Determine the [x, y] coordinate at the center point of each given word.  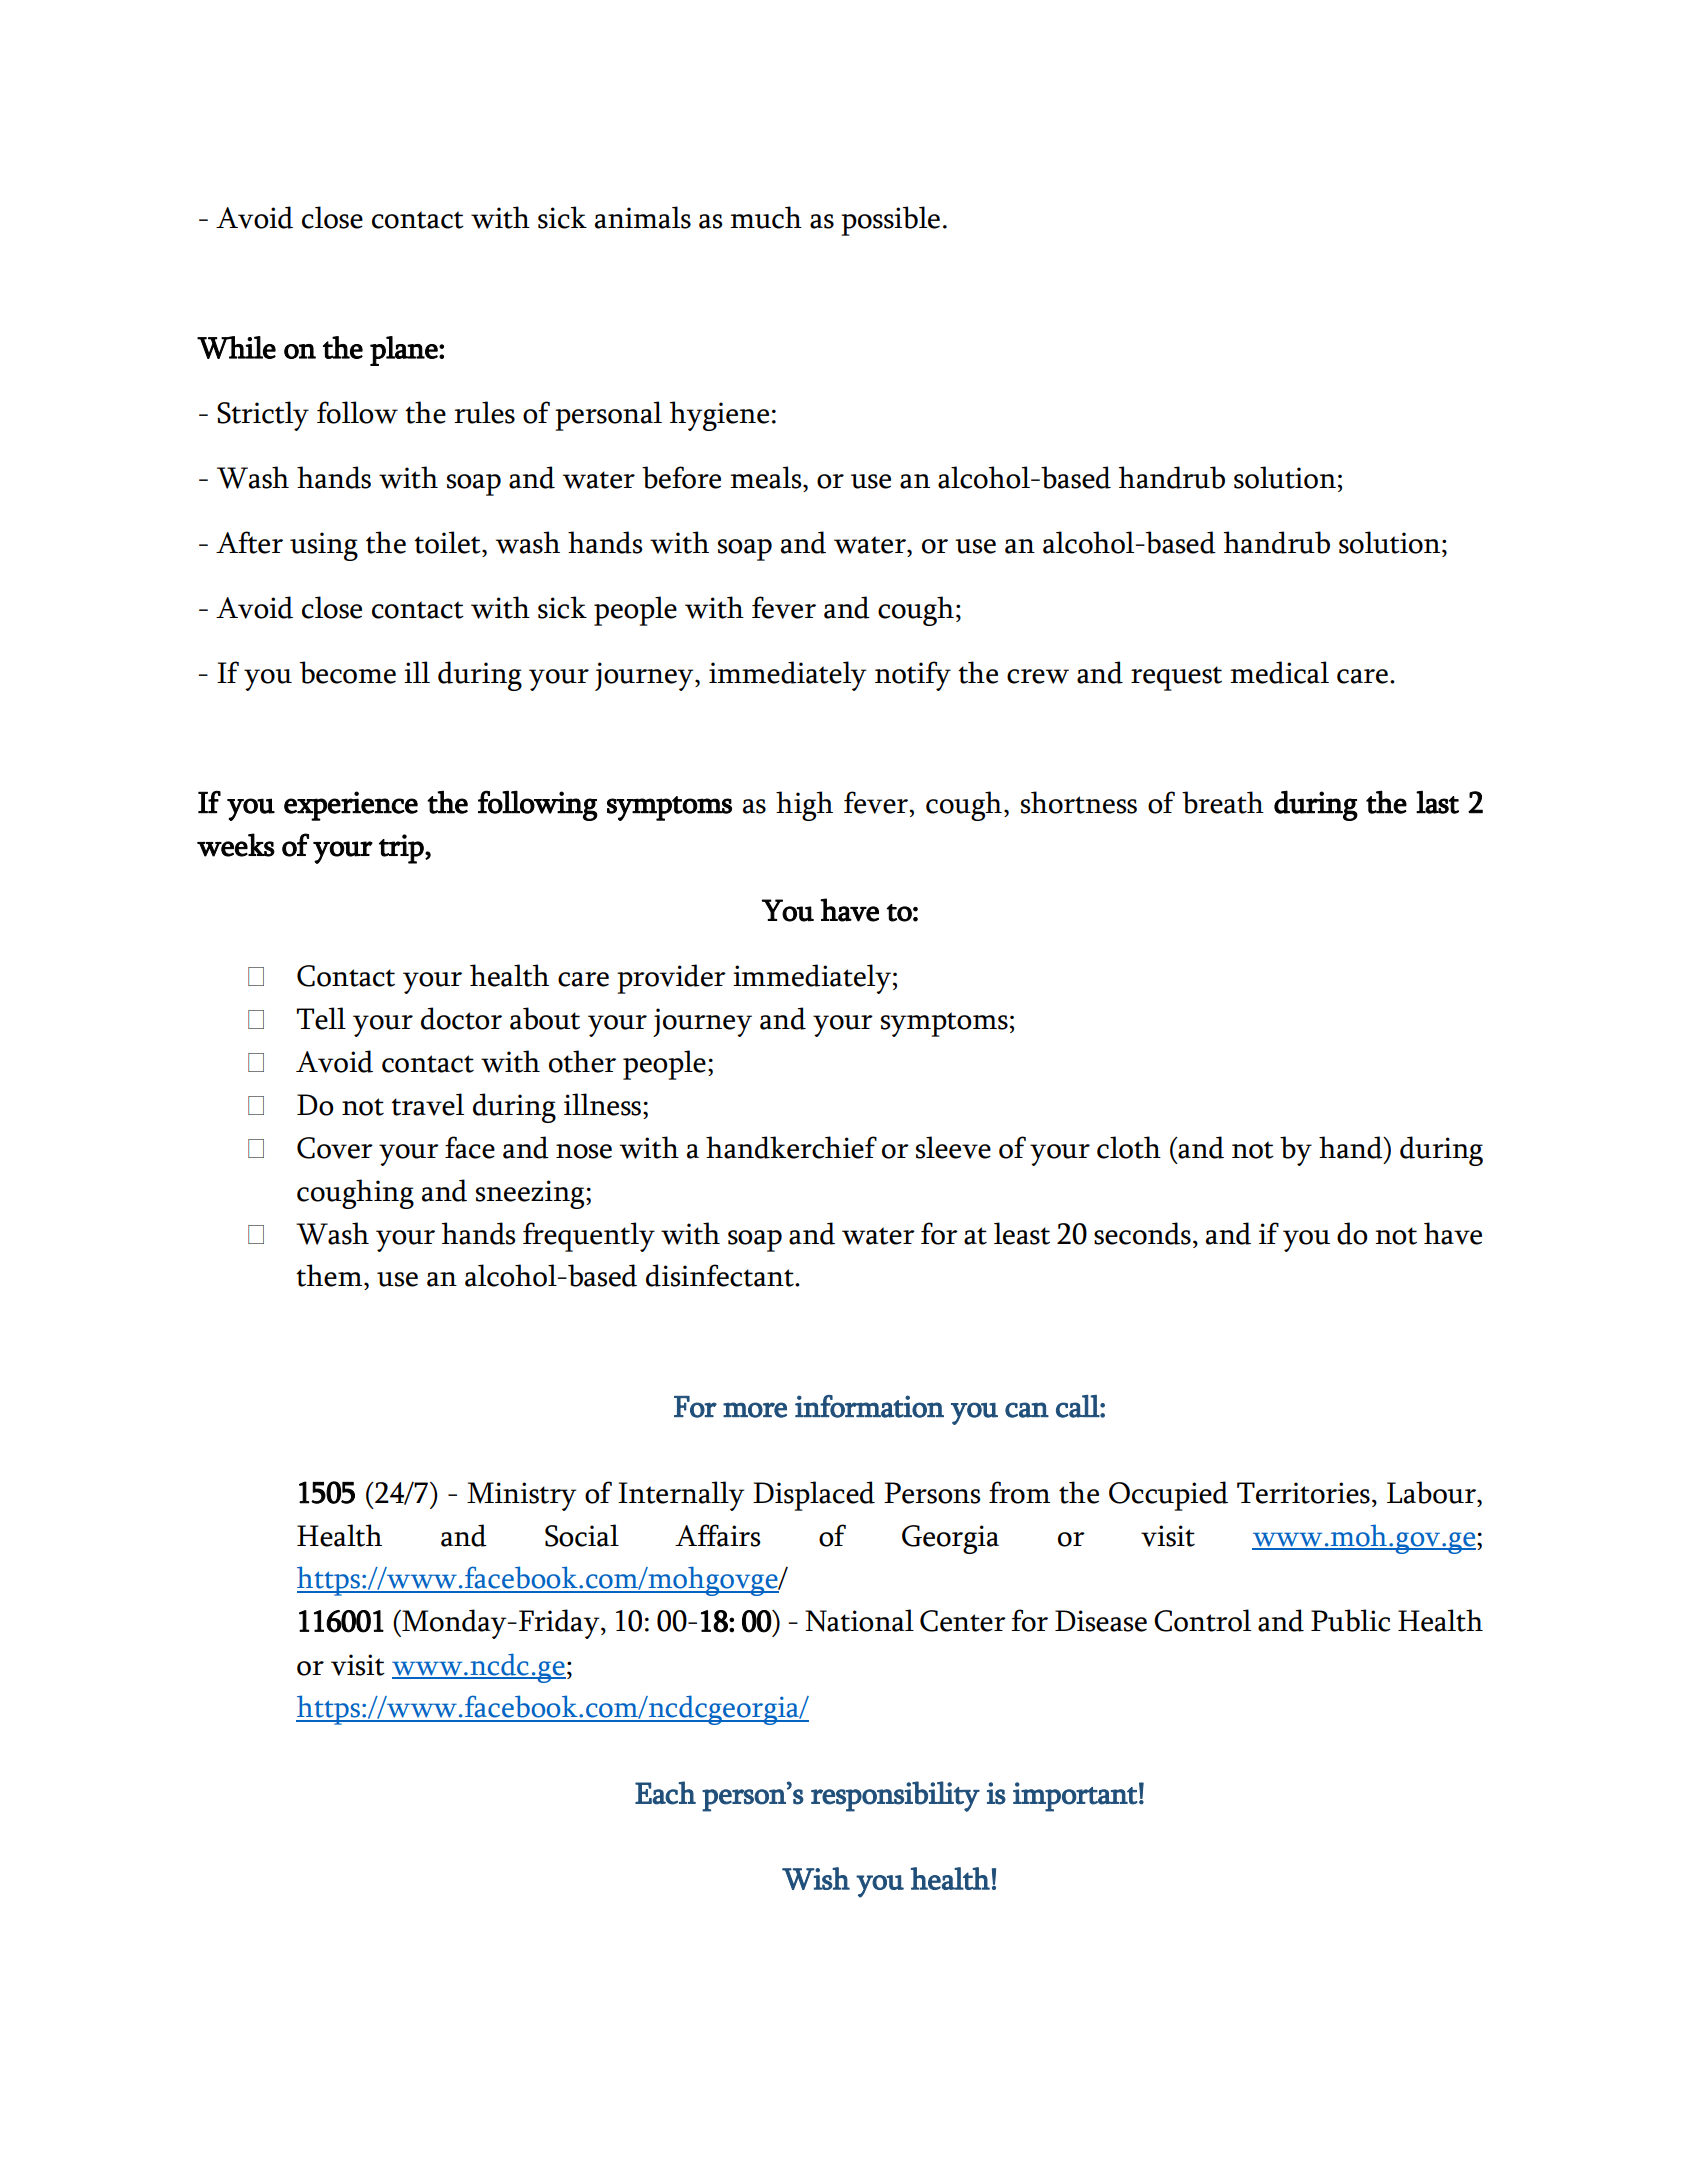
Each [665, 1793]
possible [890, 221]
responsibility [895, 1796]
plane [405, 351]
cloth [1129, 1147]
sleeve [953, 1147]
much [766, 217]
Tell [321, 1018]
